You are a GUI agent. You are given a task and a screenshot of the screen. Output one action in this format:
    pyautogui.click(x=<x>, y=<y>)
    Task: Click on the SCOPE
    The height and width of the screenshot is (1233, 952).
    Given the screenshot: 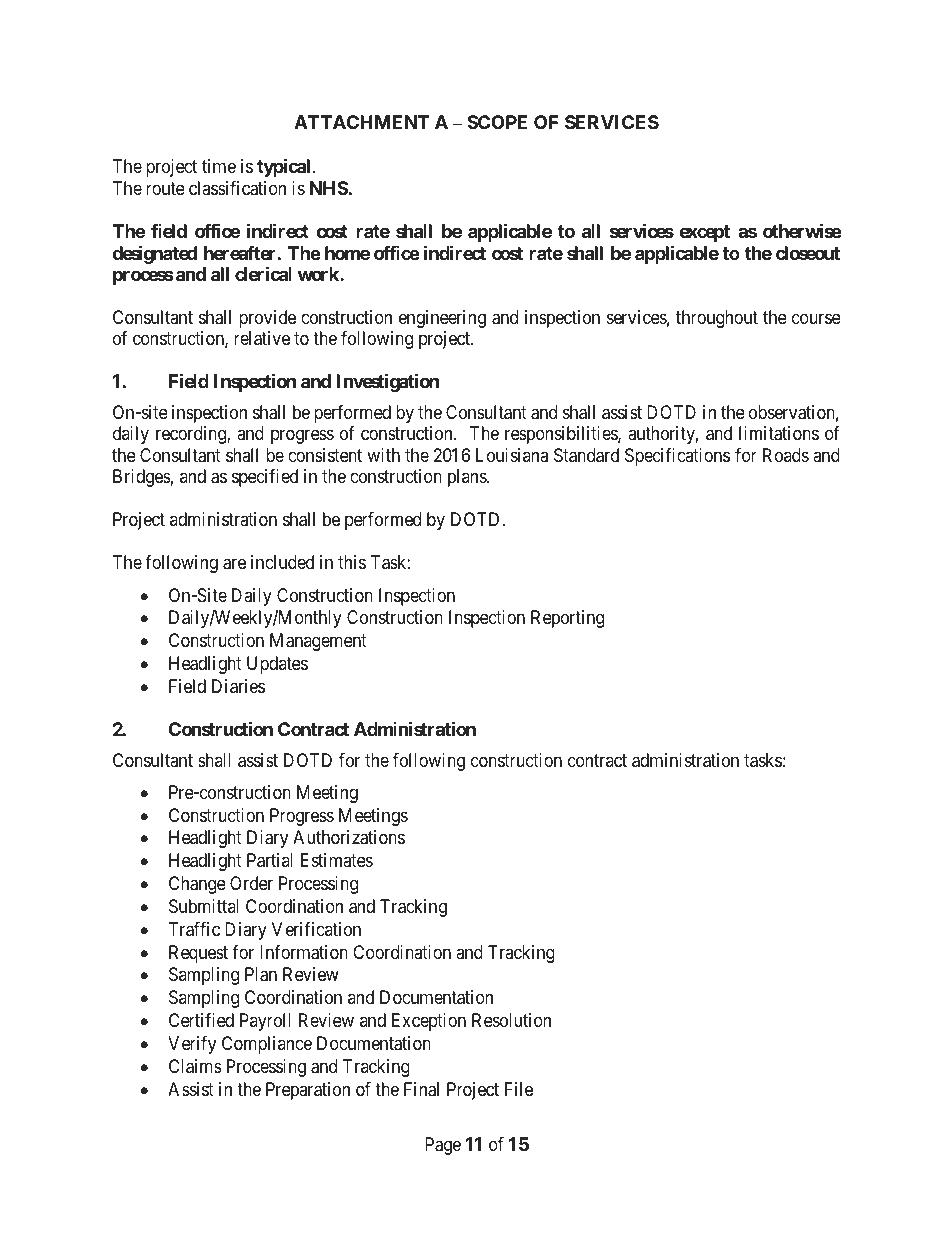 What is the action you would take?
    pyautogui.click(x=497, y=122)
